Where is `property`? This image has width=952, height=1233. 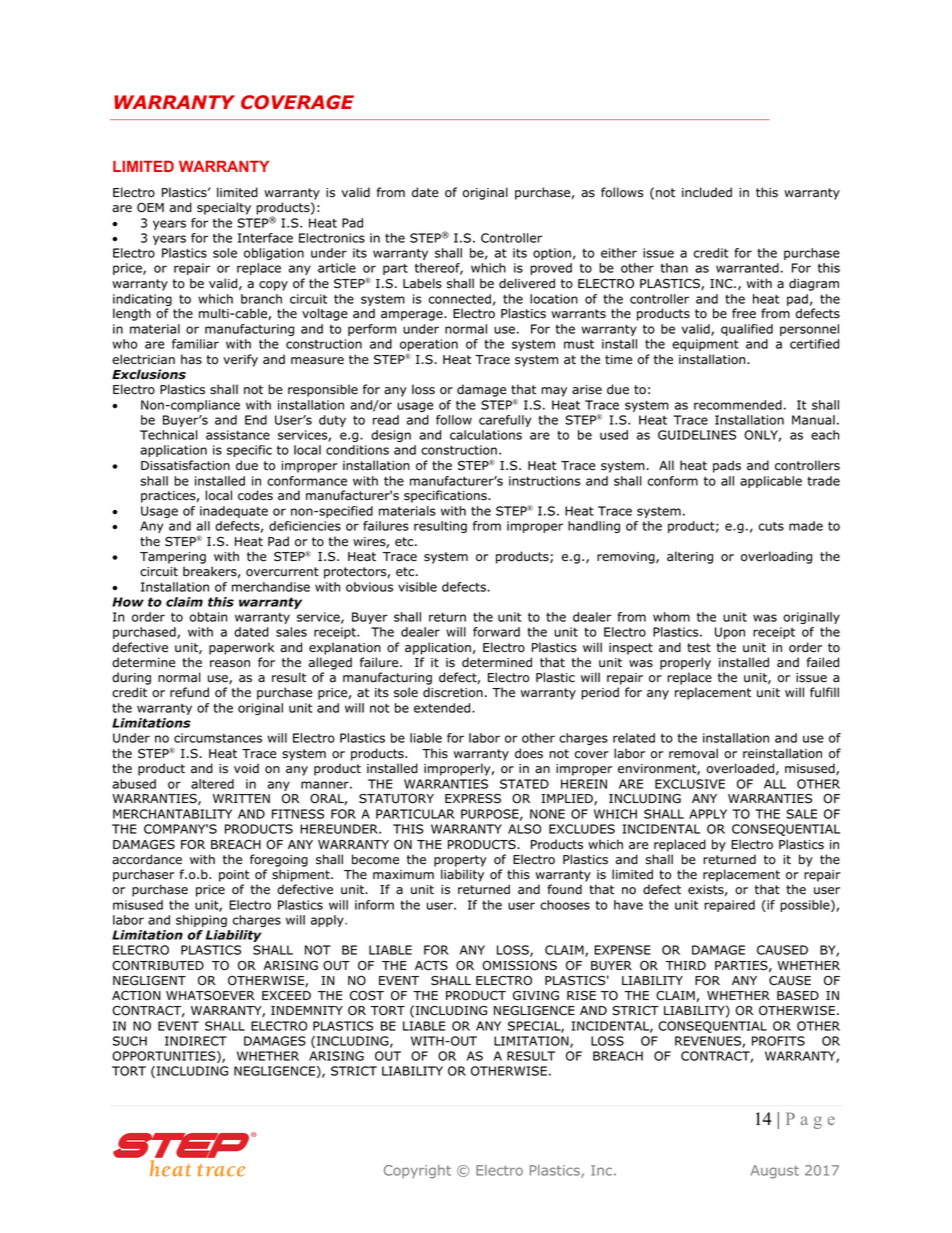 property is located at coordinates (460, 861).
